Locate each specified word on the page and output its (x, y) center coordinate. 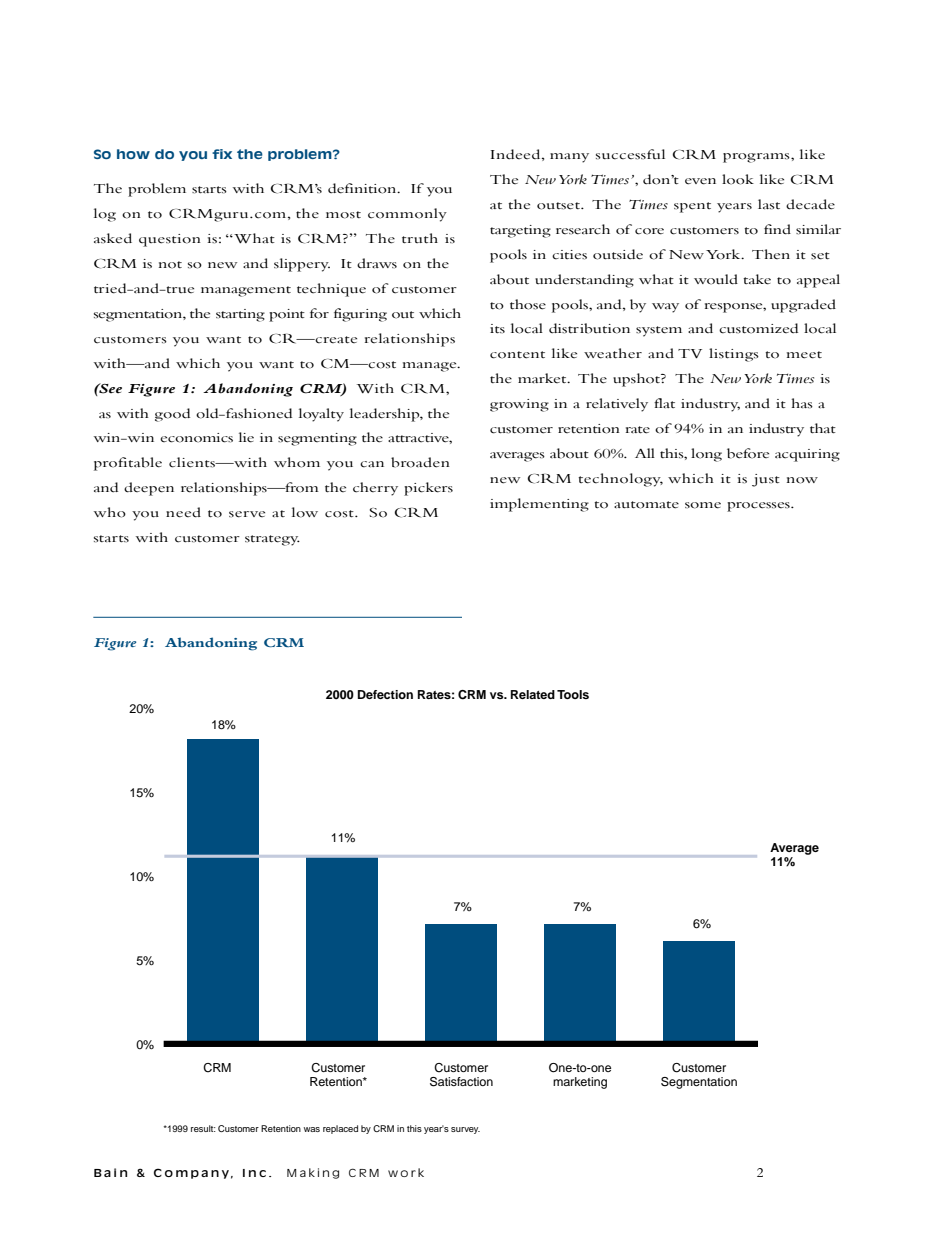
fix (222, 154)
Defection (385, 694)
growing (519, 405)
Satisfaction (461, 1082)
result (203, 1128)
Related (533, 694)
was (312, 1129)
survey (465, 1130)
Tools (573, 694)
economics (196, 438)
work (406, 1172)
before (748, 453)
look (738, 179)
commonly (407, 215)
